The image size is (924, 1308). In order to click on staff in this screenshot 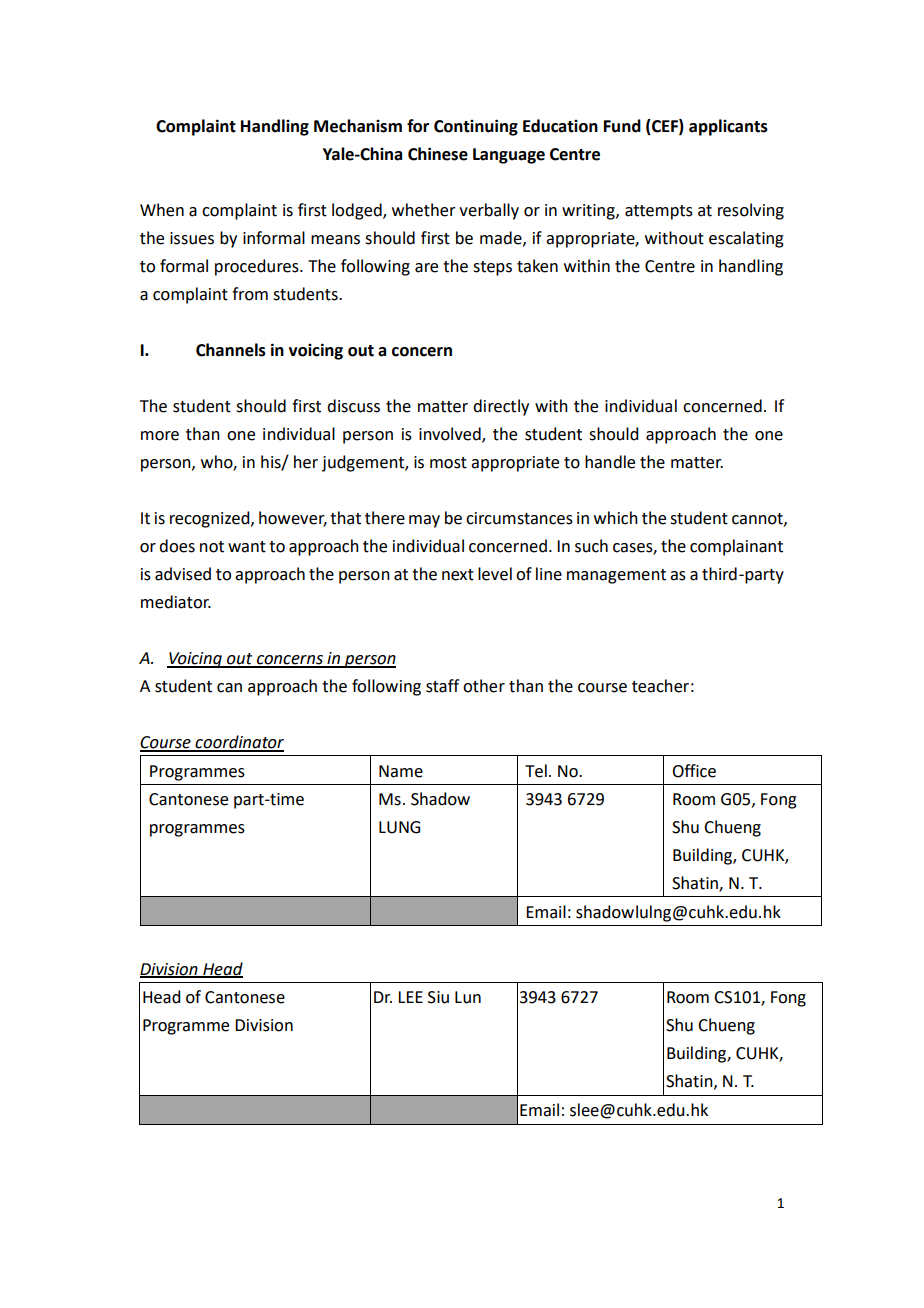, I will do `click(442, 686)`.
